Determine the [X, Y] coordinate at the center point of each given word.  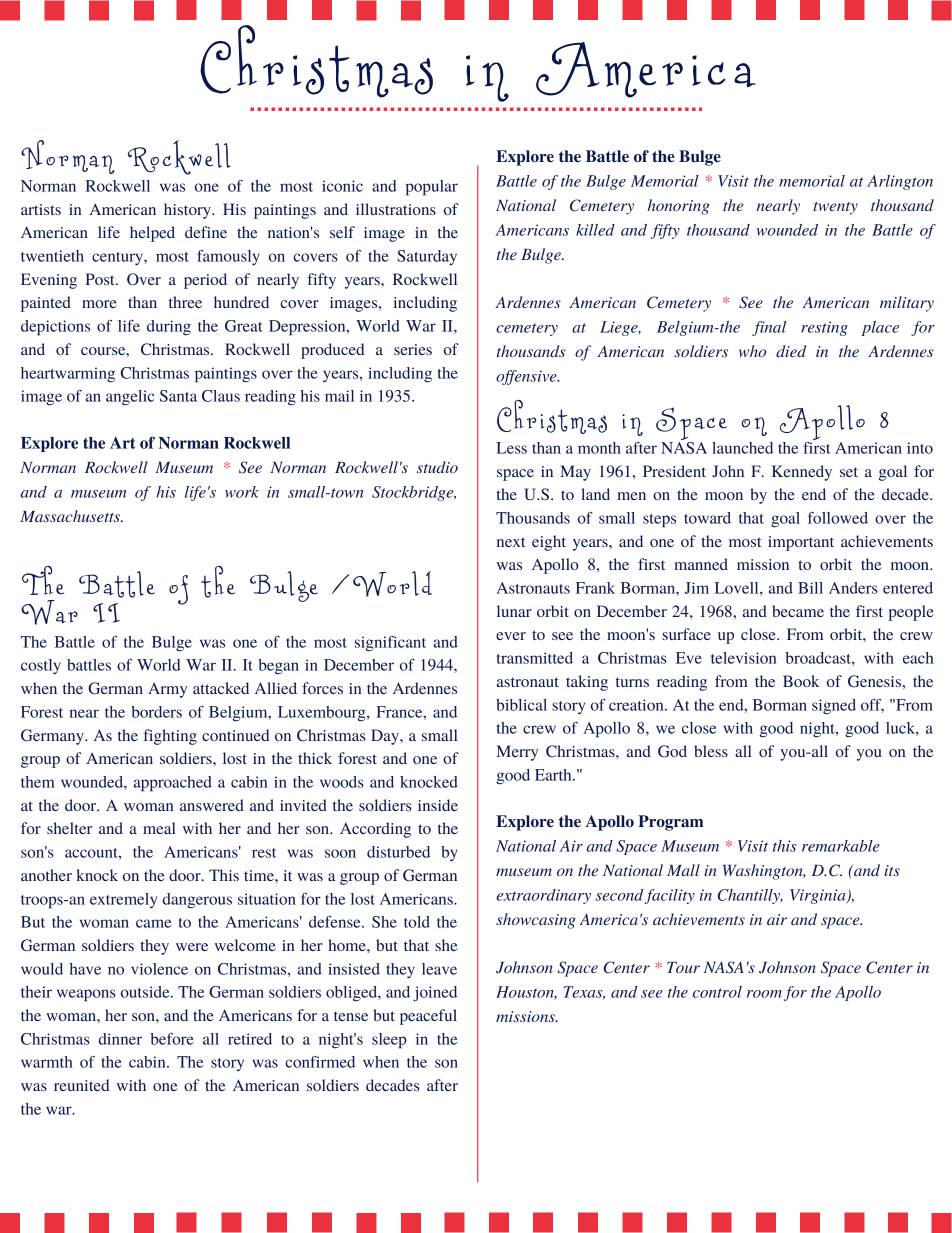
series [413, 349]
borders [156, 712]
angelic [130, 397]
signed [834, 707]
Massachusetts [71, 516]
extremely [123, 900]
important [801, 543]
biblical [521, 705]
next [511, 542]
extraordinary [543, 896]
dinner [120, 1039]
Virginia [819, 896]
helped [152, 234]
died [791, 351]
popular [432, 188]
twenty [835, 208]
